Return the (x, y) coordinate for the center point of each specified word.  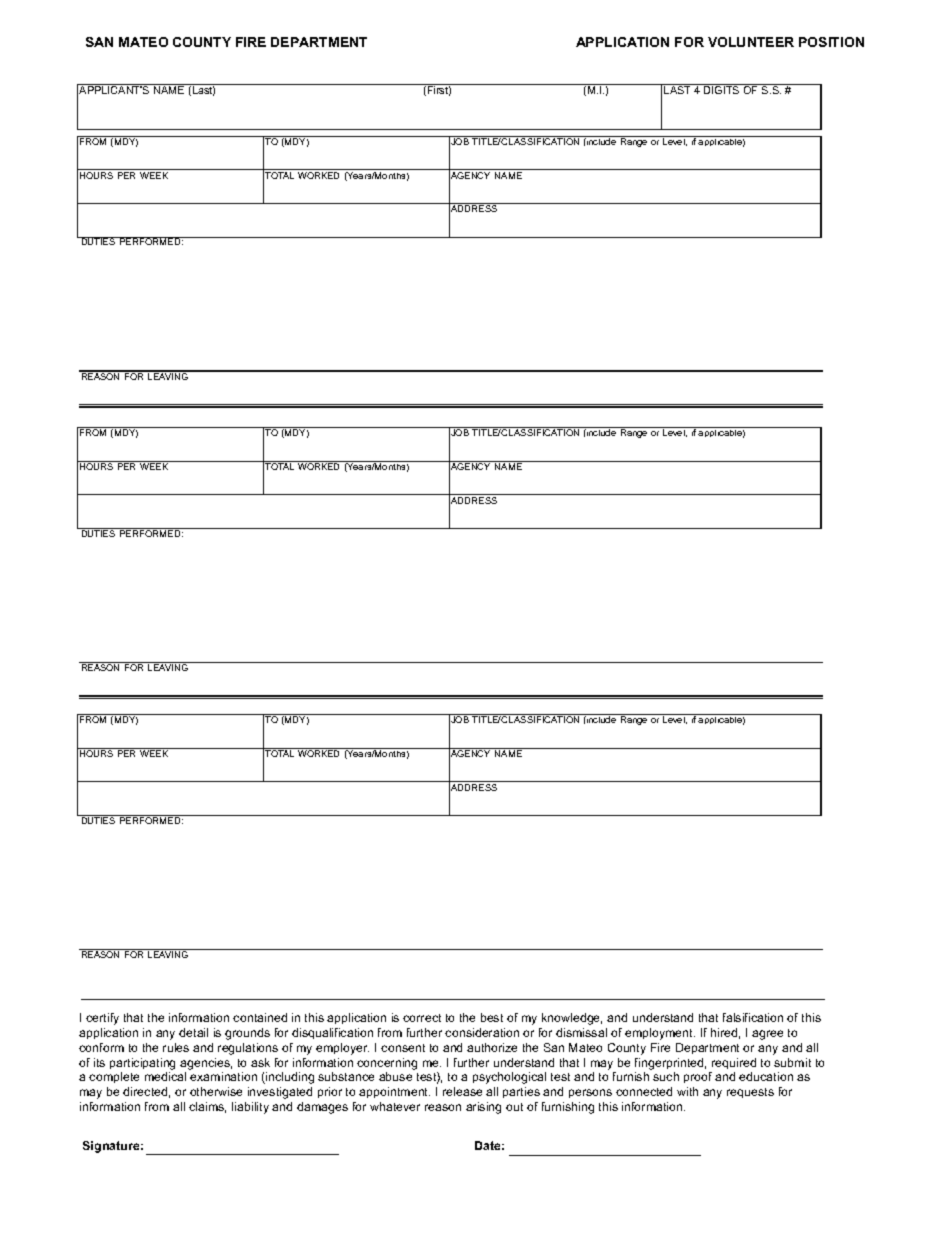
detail (193, 1032)
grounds (247, 1034)
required (734, 1063)
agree (767, 1035)
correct (422, 1018)
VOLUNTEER (751, 42)
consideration (482, 1032)
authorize (492, 1047)
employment (660, 1034)
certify (102, 1019)
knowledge (572, 1019)
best (492, 1017)
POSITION (831, 42)
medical (165, 1076)
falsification (753, 1017)
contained (260, 1017)
